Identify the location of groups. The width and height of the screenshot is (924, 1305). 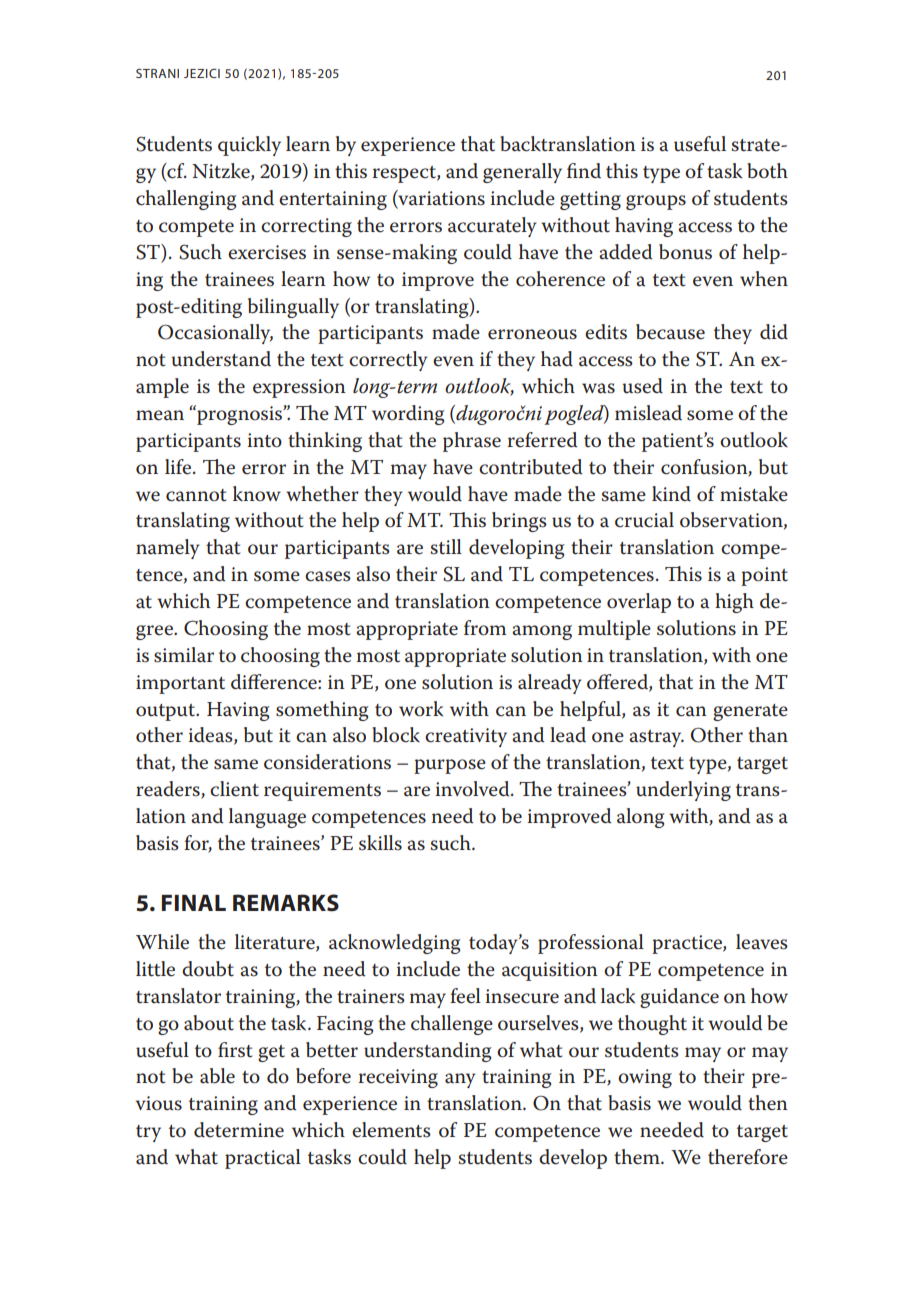
(656, 202).
